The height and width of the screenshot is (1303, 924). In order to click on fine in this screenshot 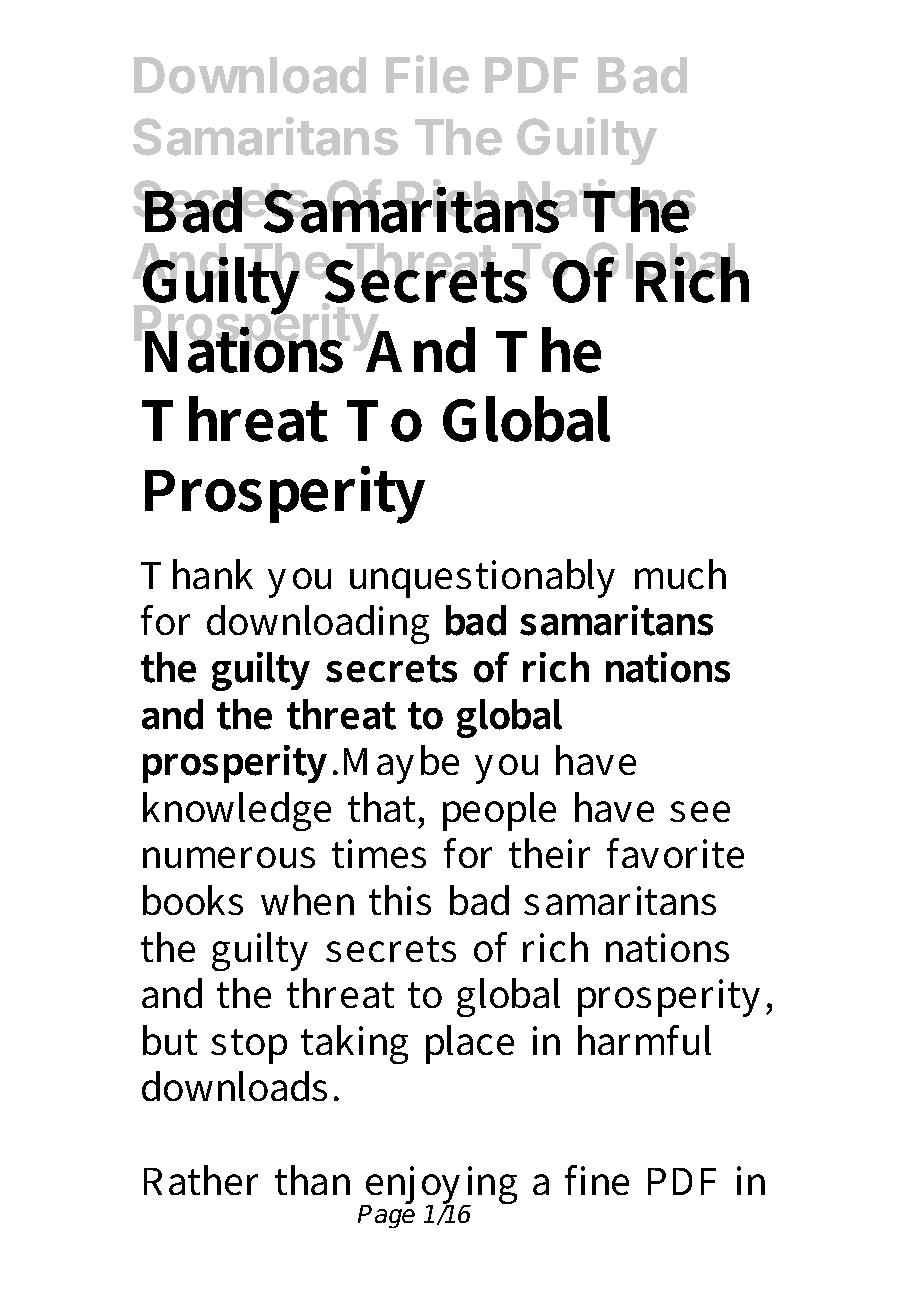, I will do `click(597, 1180)`.
